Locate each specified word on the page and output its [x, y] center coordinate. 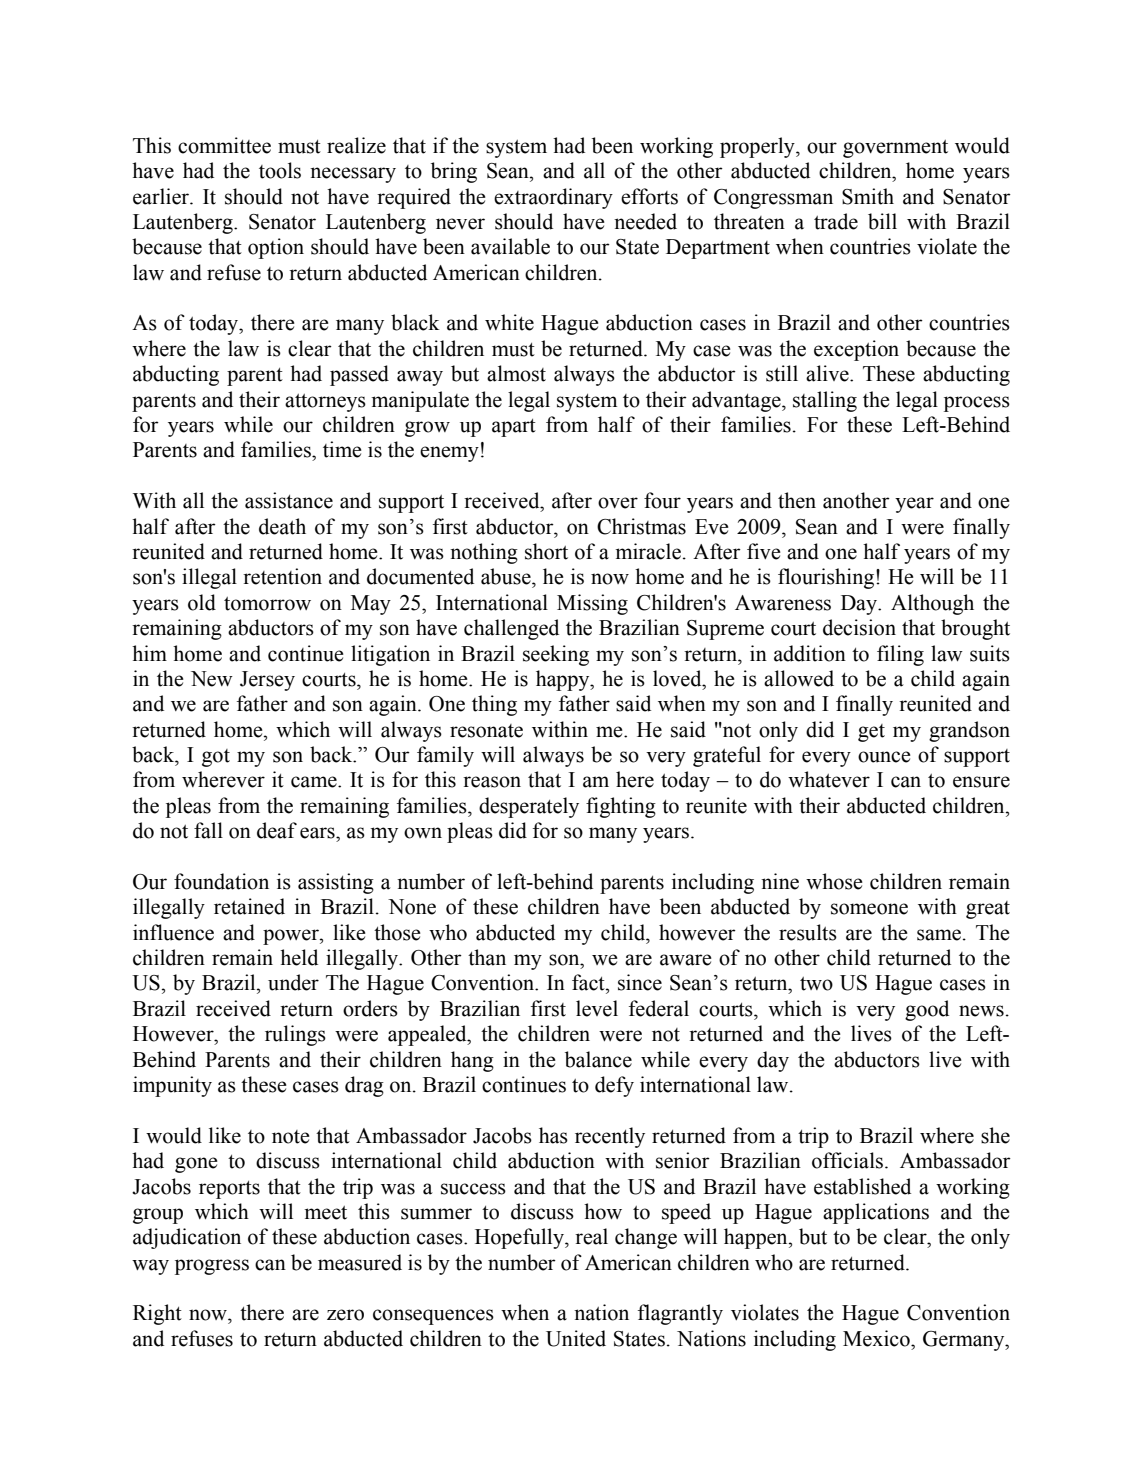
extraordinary [553, 198]
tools [280, 170]
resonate [486, 731]
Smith [868, 196]
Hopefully [520, 1238]
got [216, 758]
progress [212, 1267]
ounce [884, 757]
